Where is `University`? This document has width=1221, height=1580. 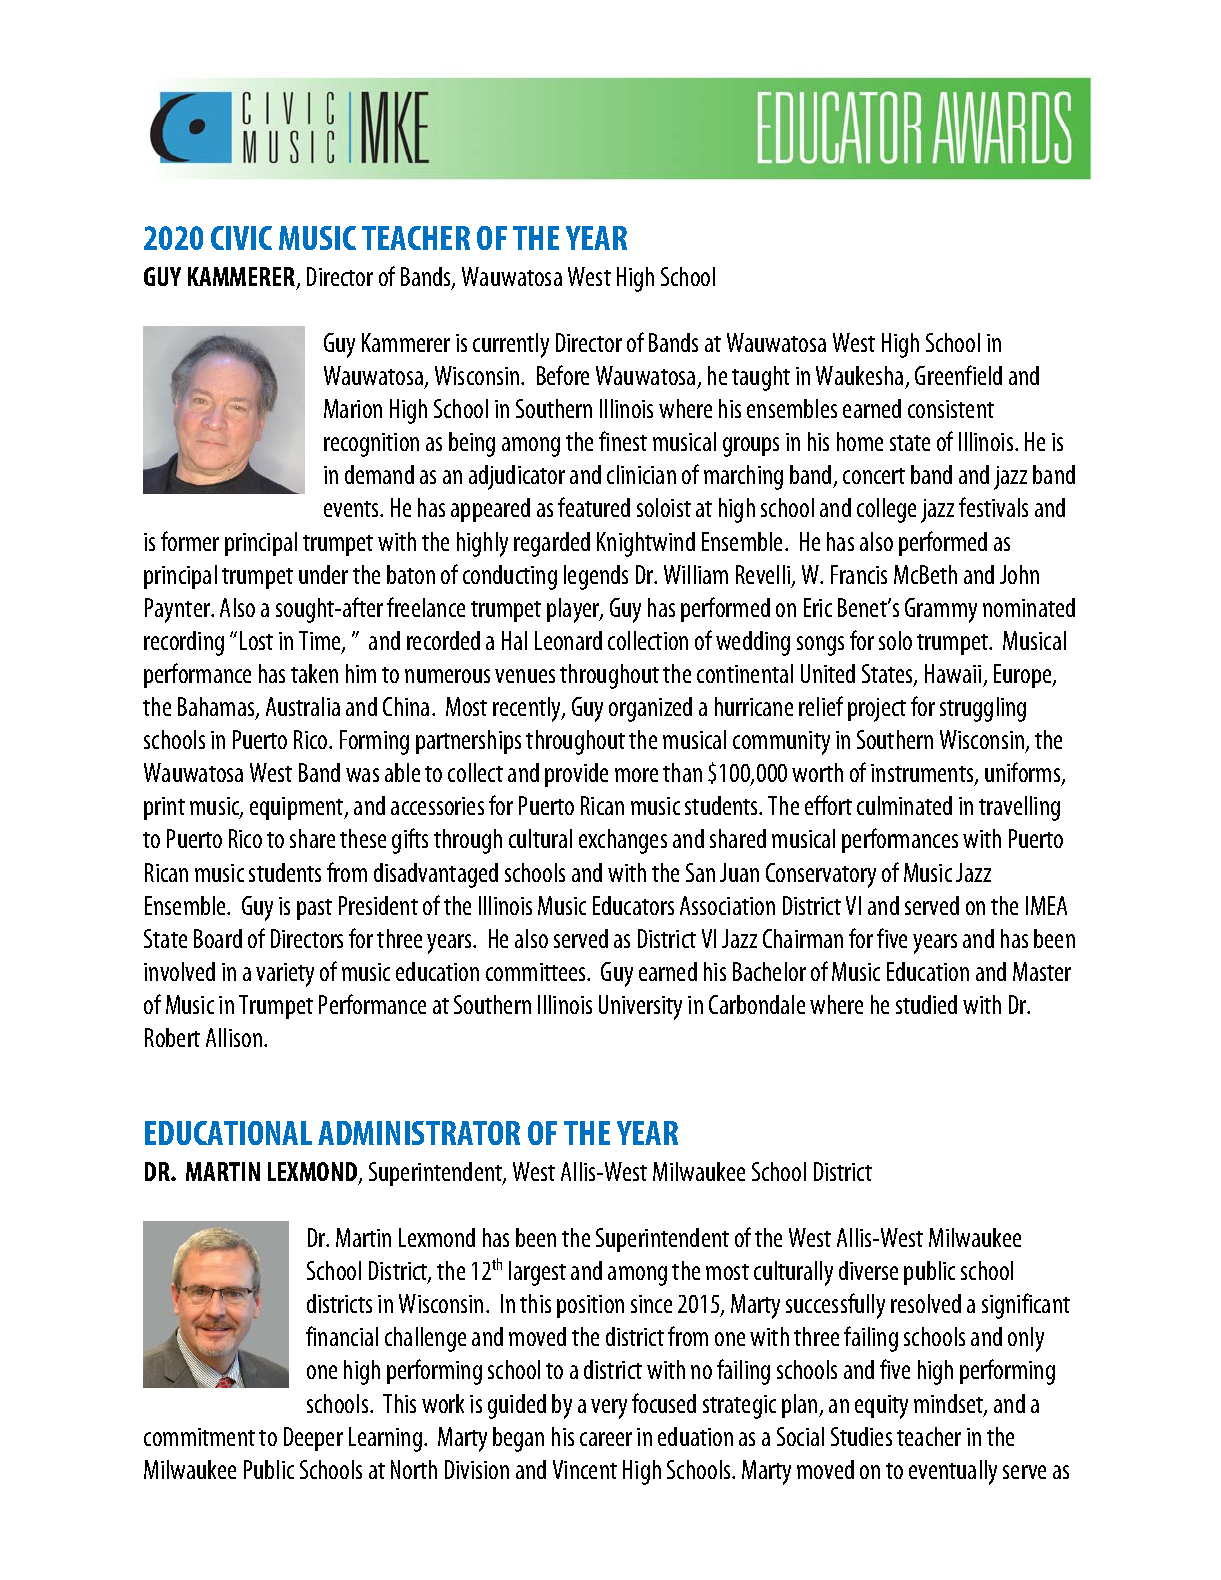 University is located at coordinates (640, 1007).
